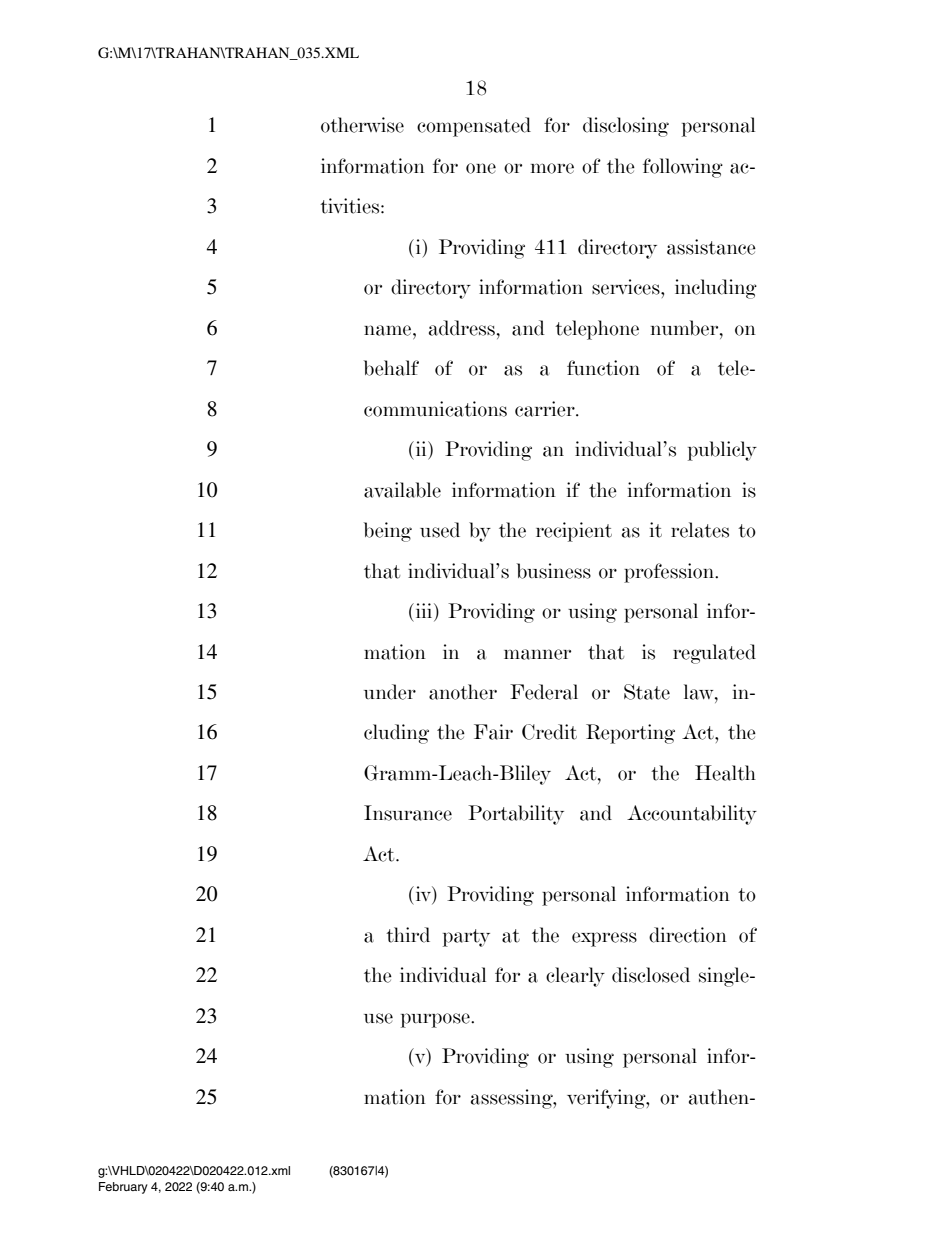 Image resolution: width=952 pixels, height=1233 pixels. I want to click on disclosed, so click(651, 975).
